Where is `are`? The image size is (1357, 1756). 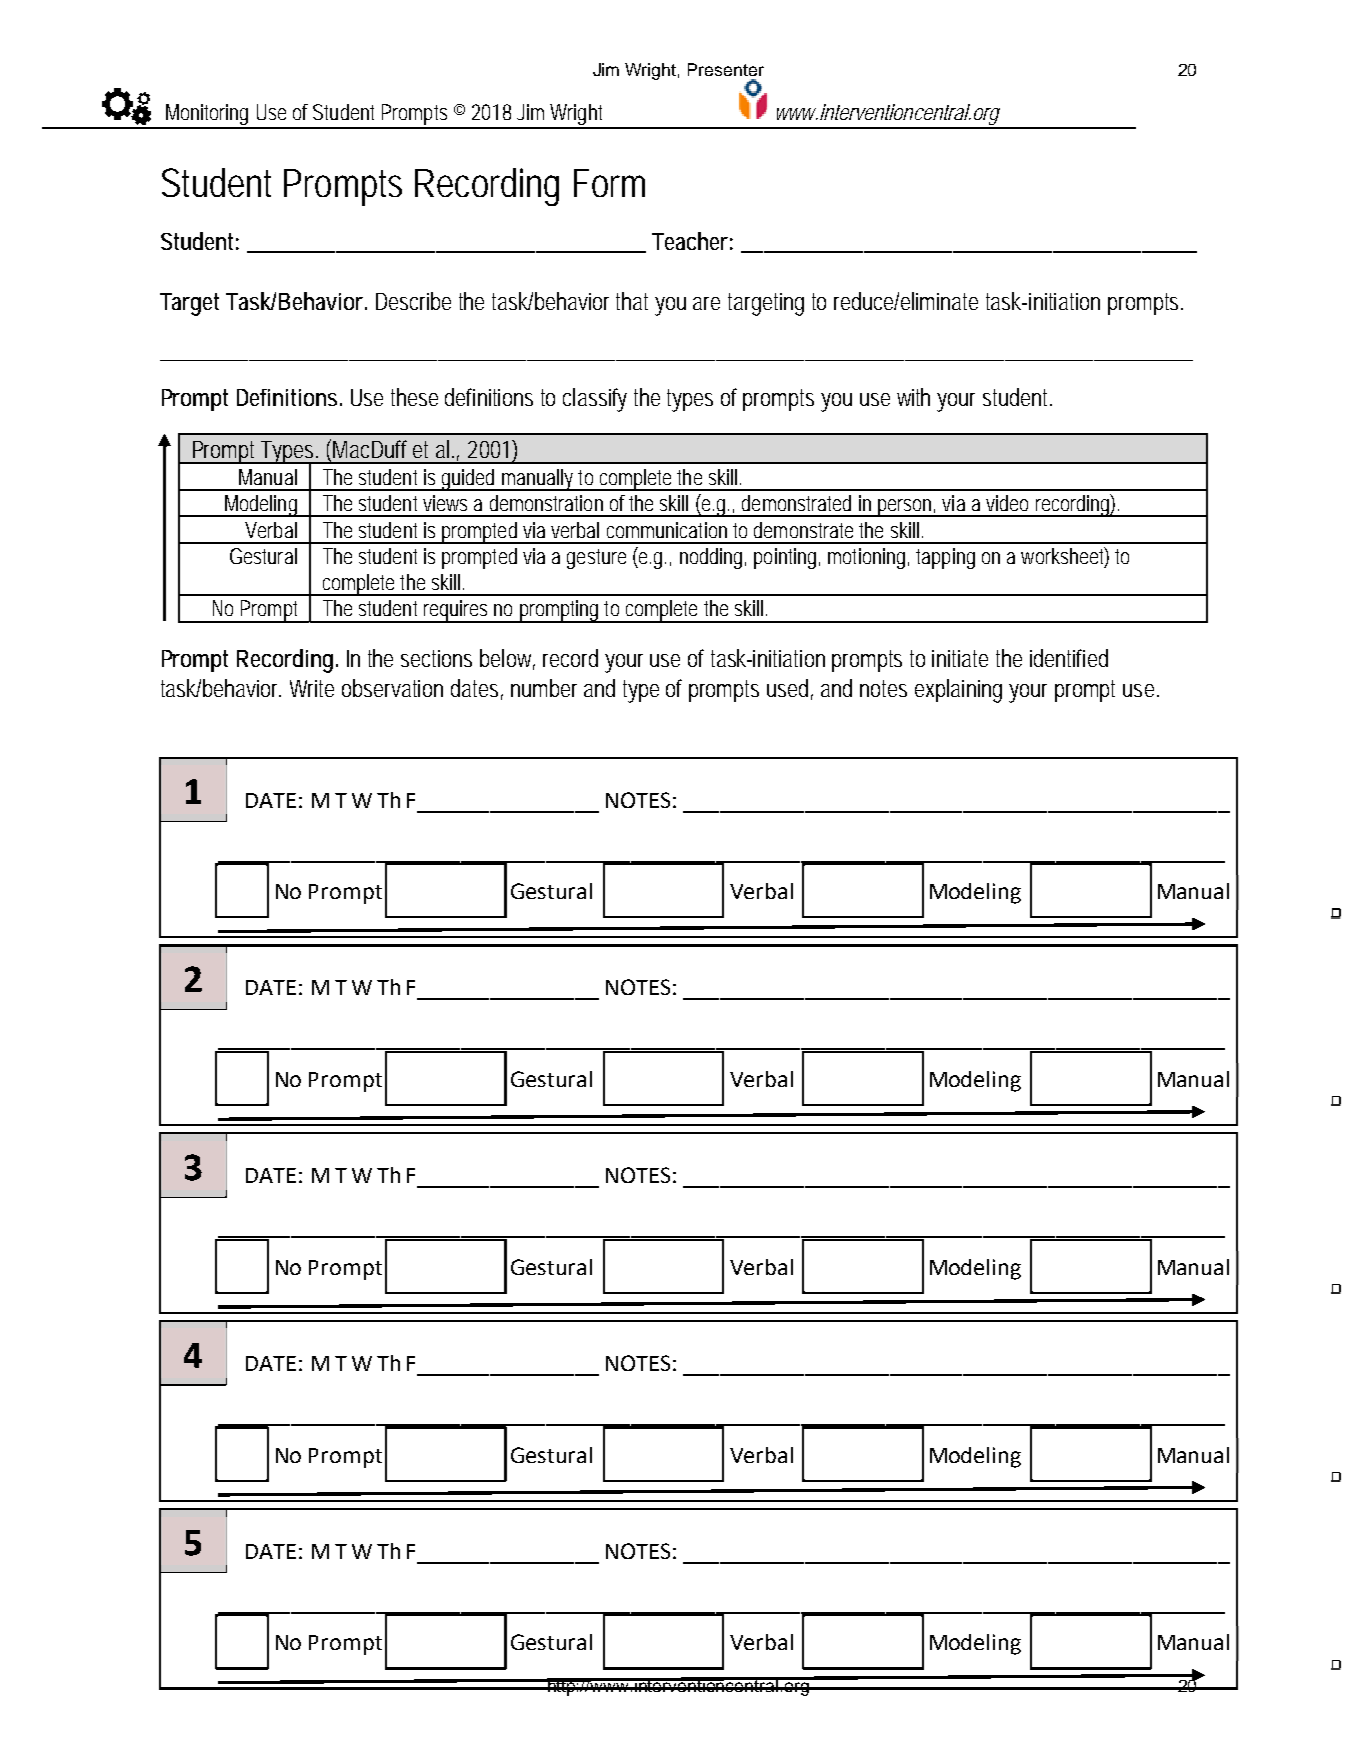
are is located at coordinates (706, 303).
